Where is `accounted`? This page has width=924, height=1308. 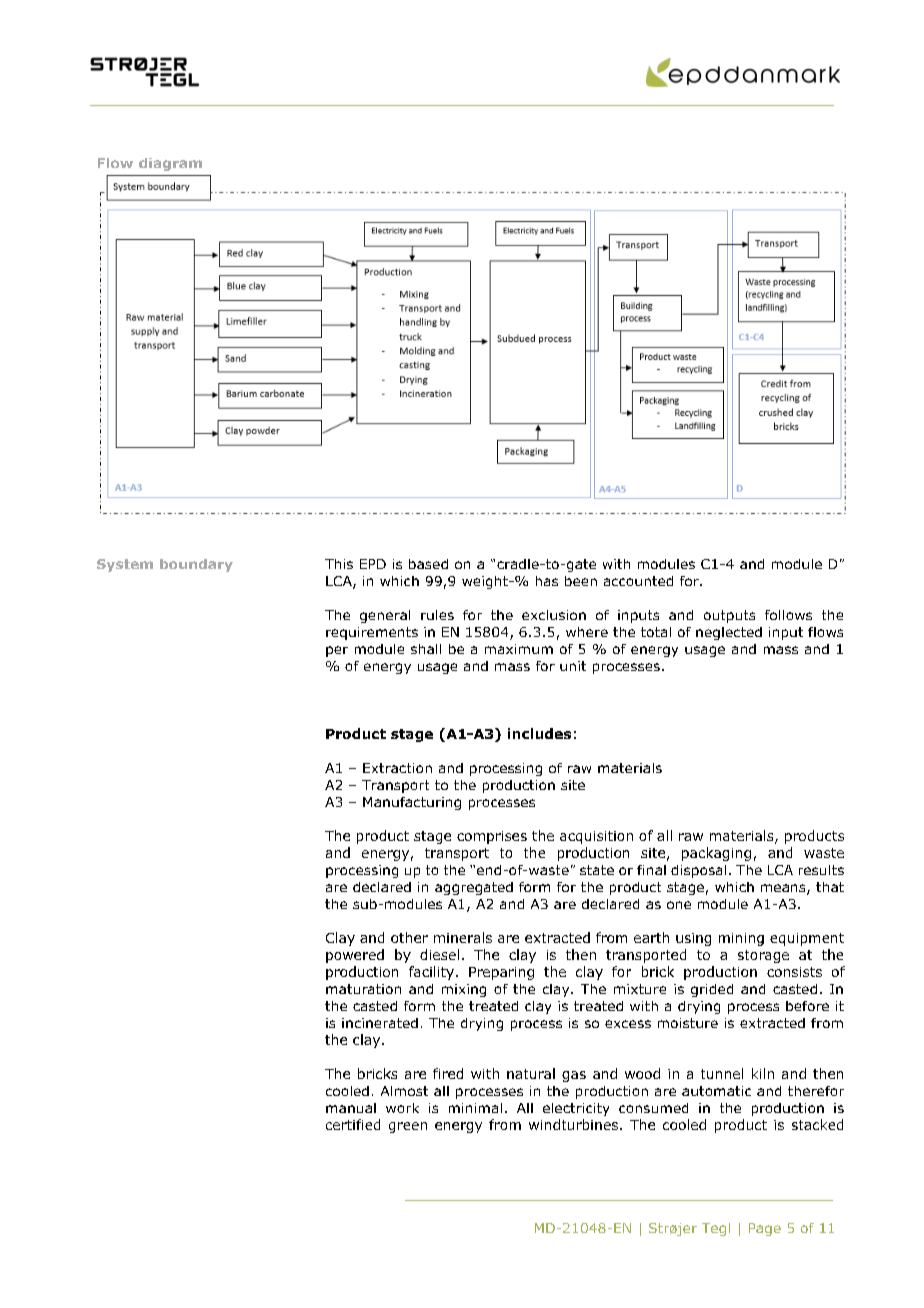 accounted is located at coordinates (638, 581).
